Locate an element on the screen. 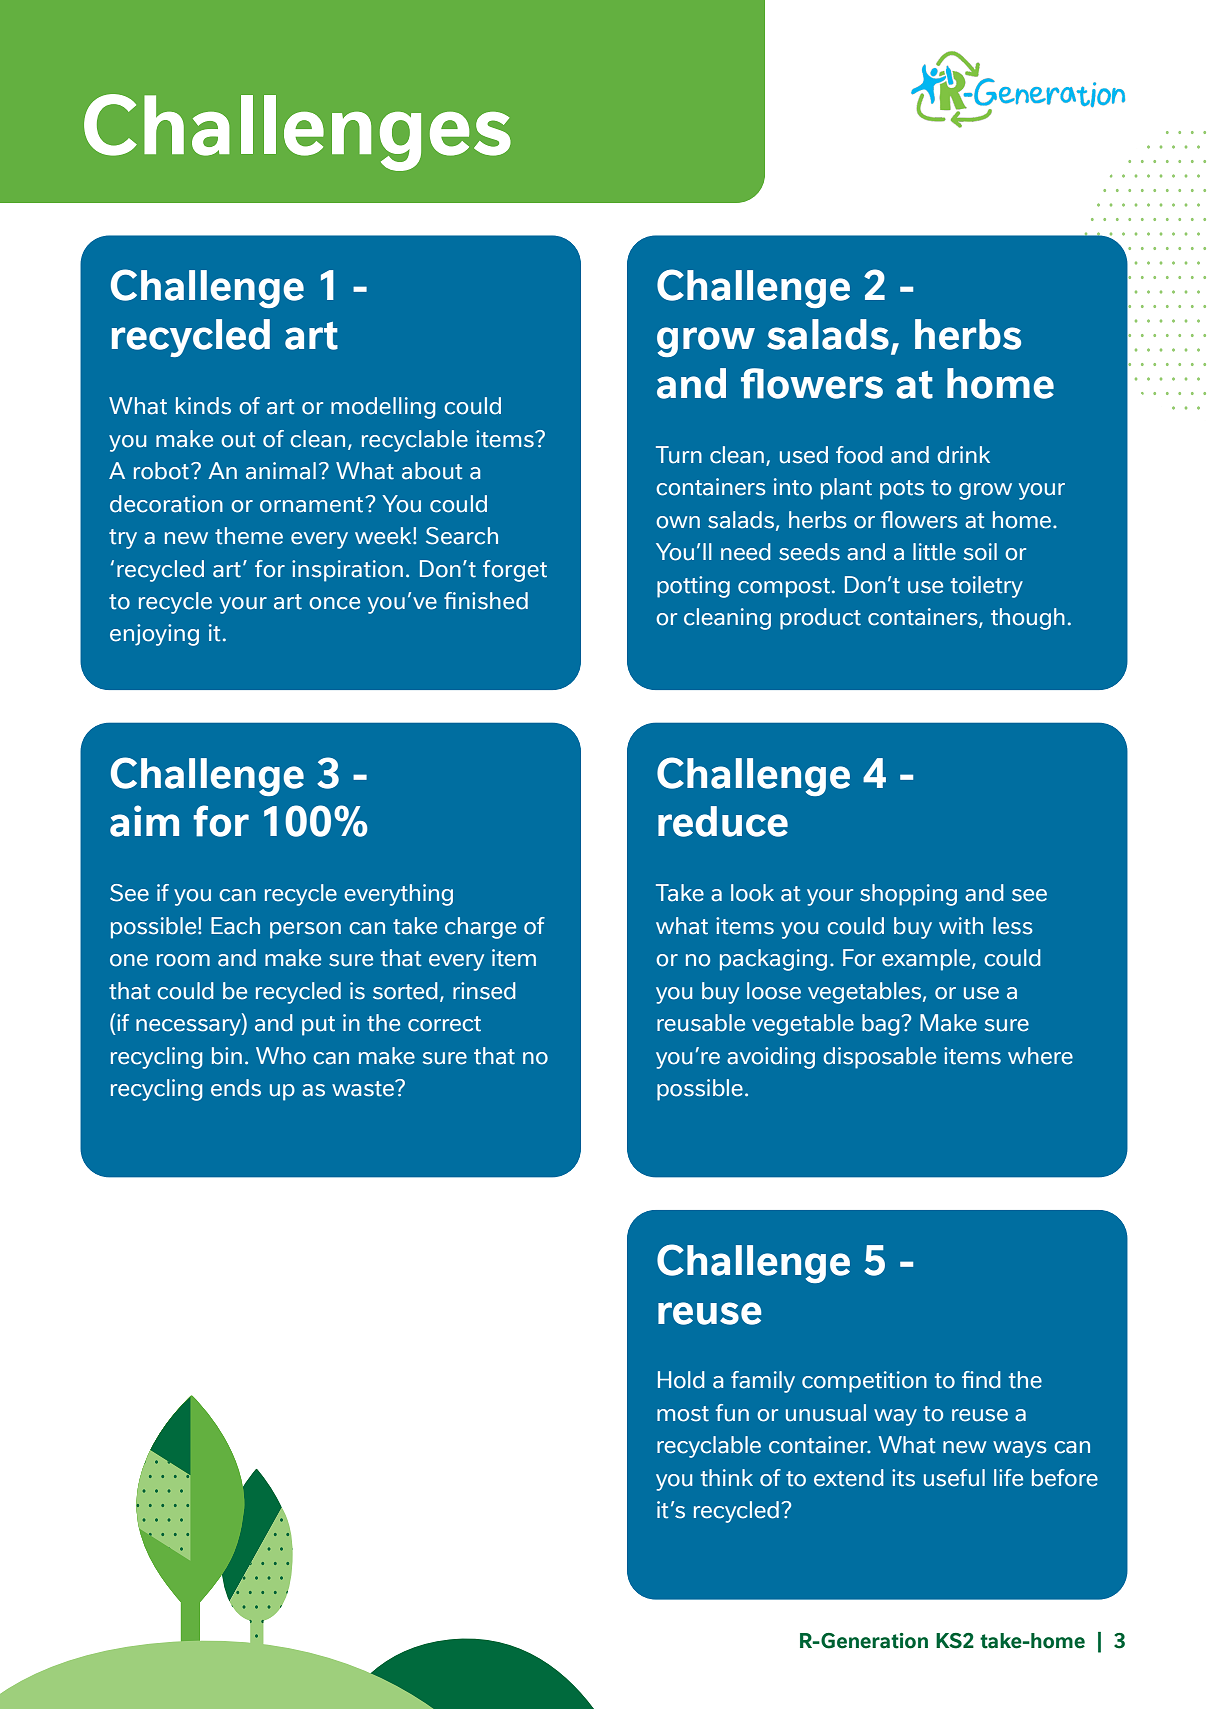 The width and height of the screenshot is (1208, 1709). kinds is located at coordinates (203, 406).
